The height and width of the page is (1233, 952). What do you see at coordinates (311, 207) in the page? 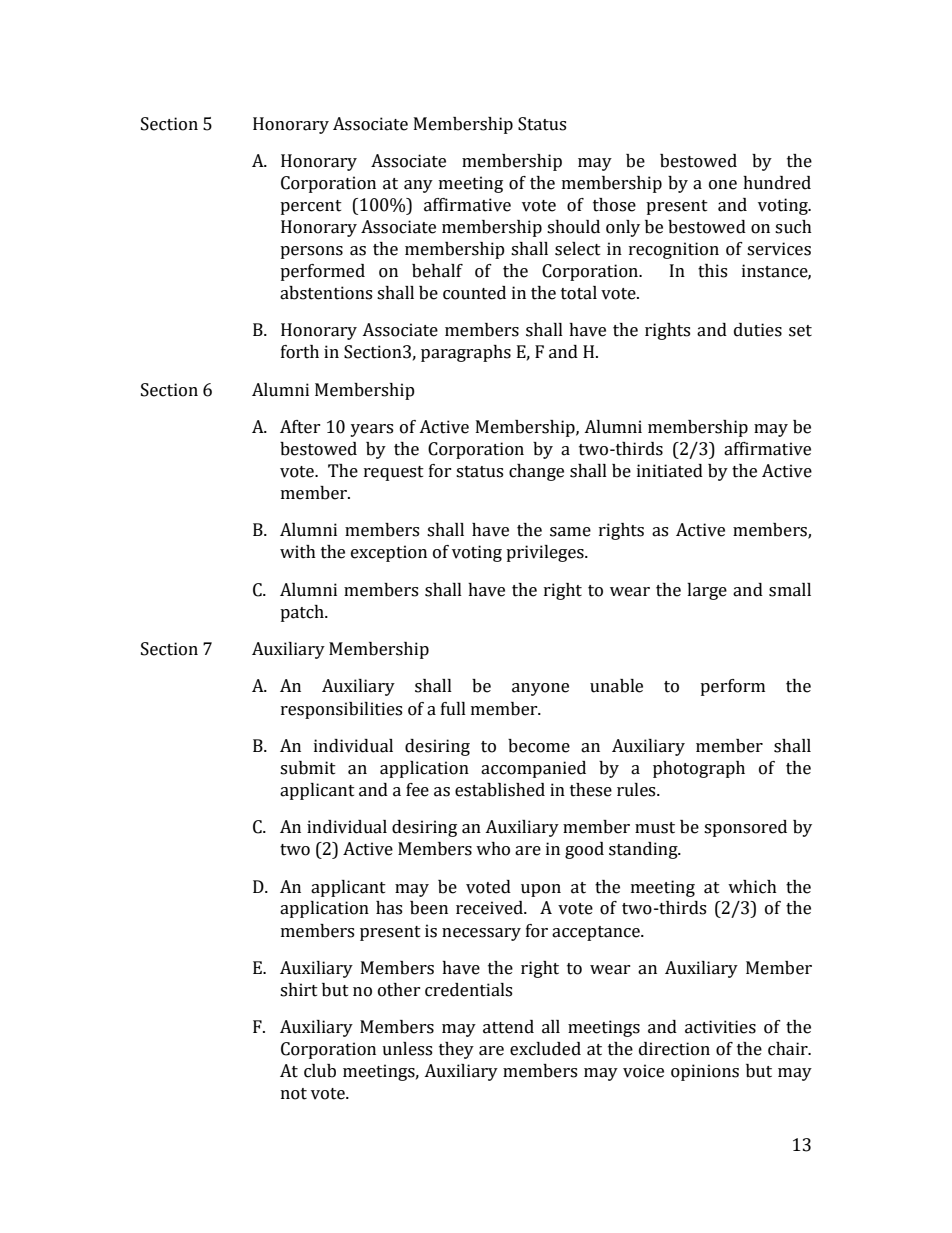
I see `percent` at bounding box center [311, 207].
